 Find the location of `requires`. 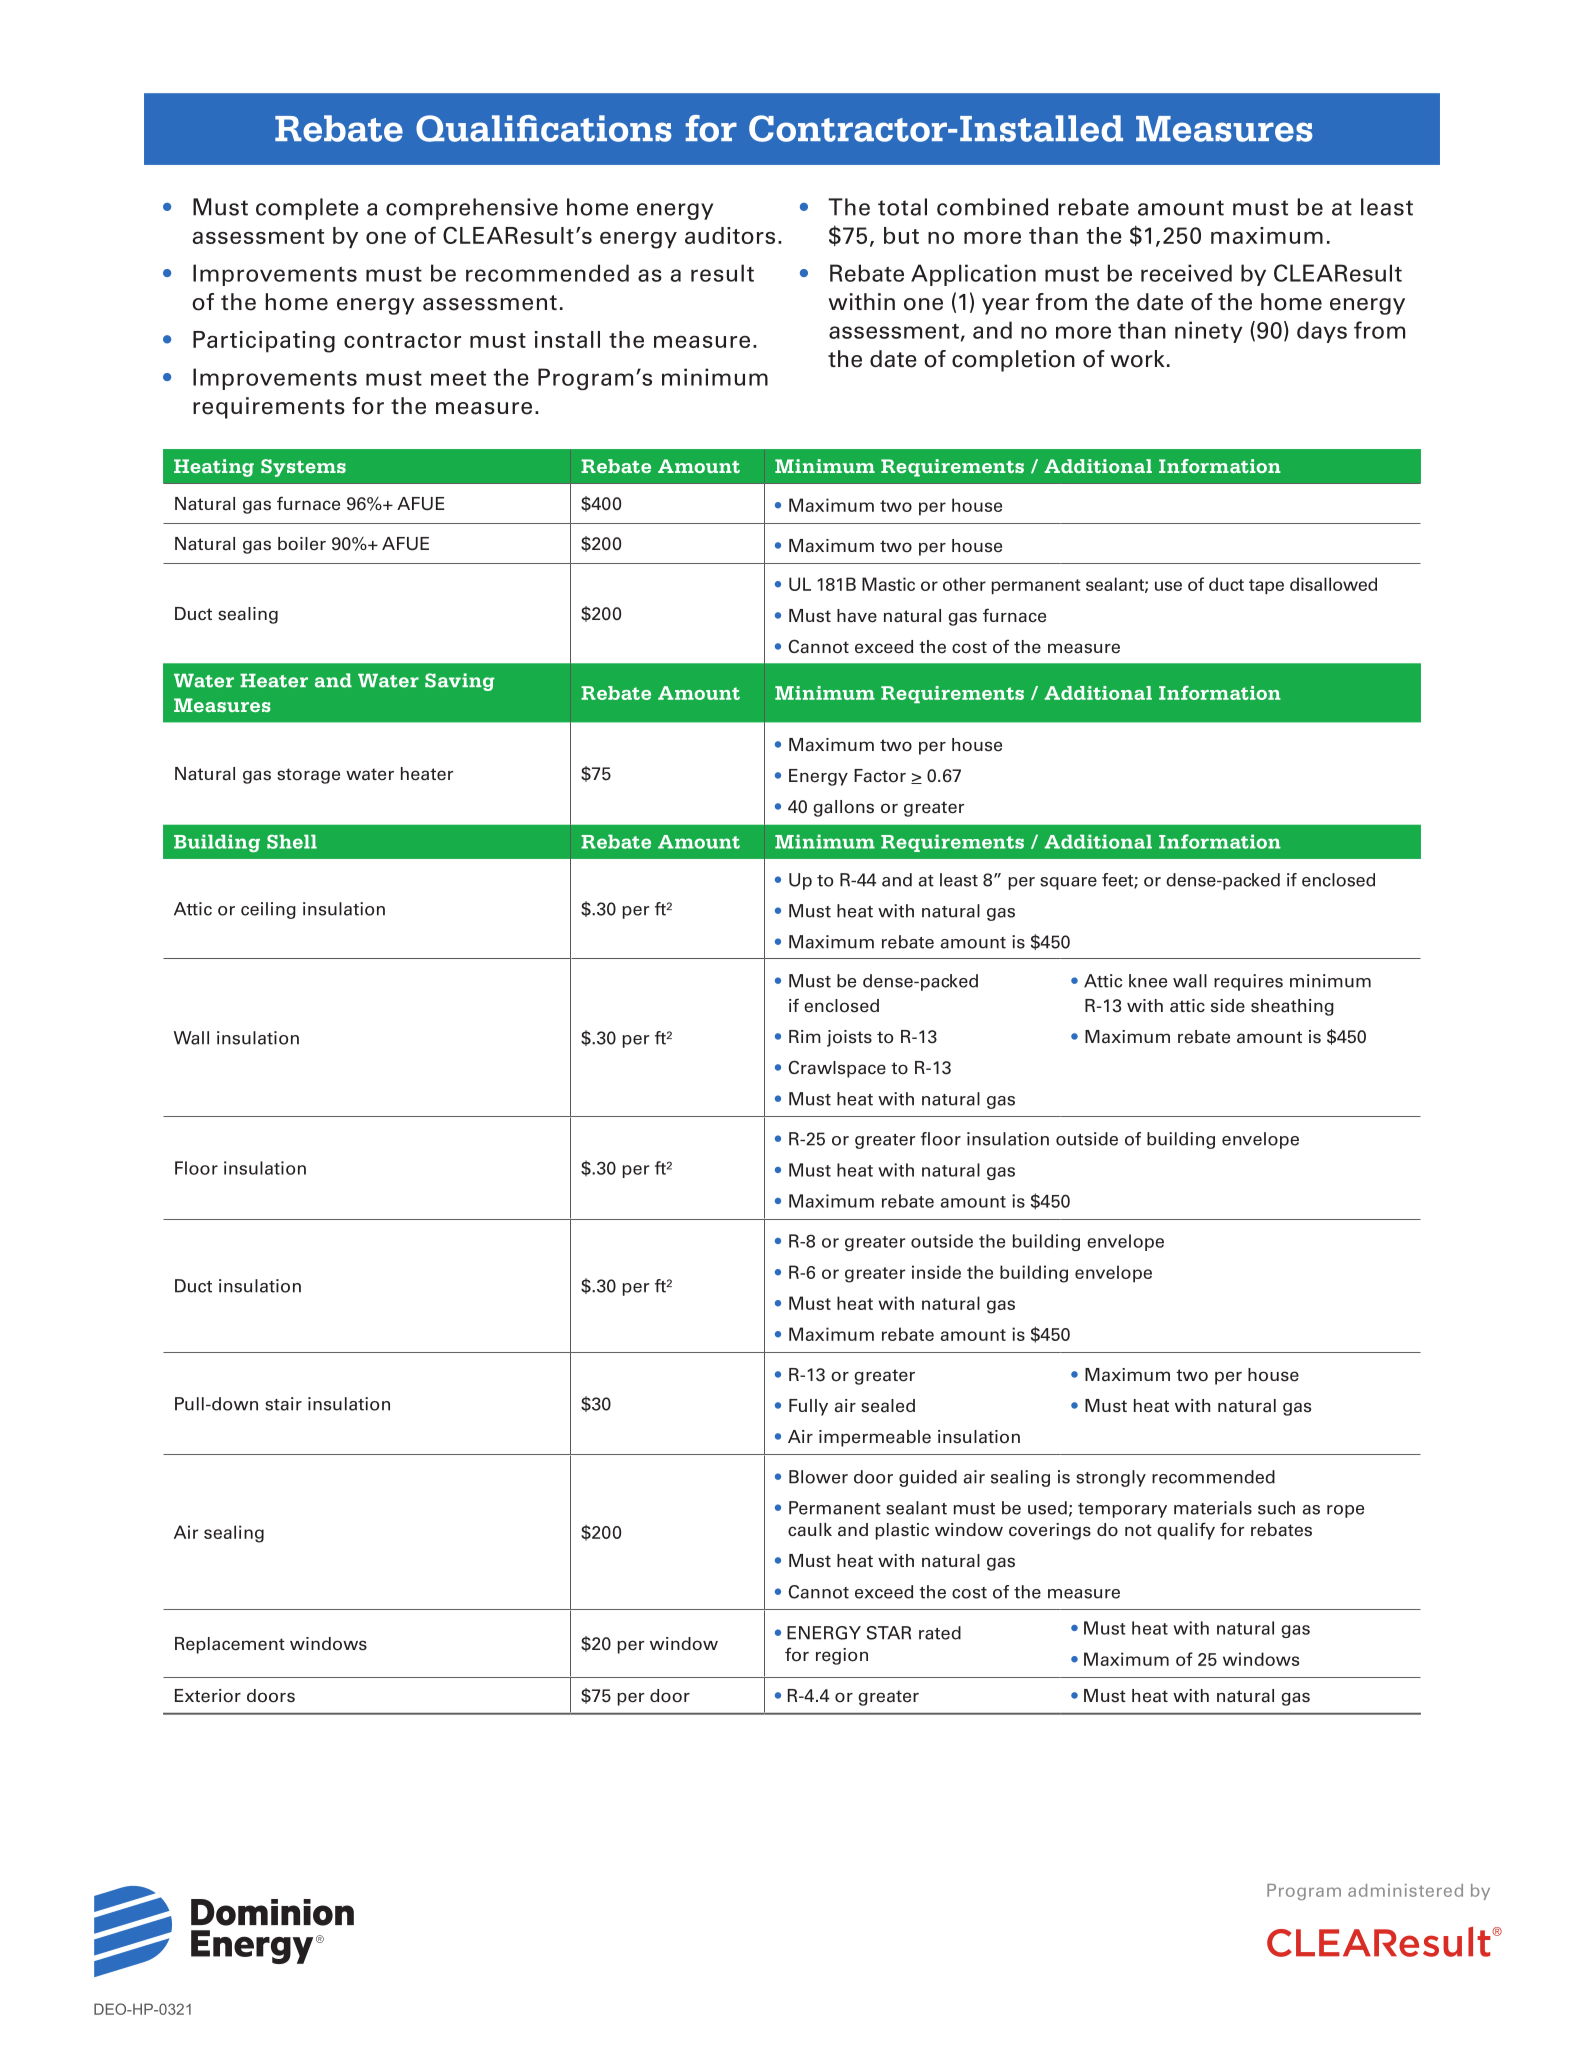

requires is located at coordinates (1248, 982).
